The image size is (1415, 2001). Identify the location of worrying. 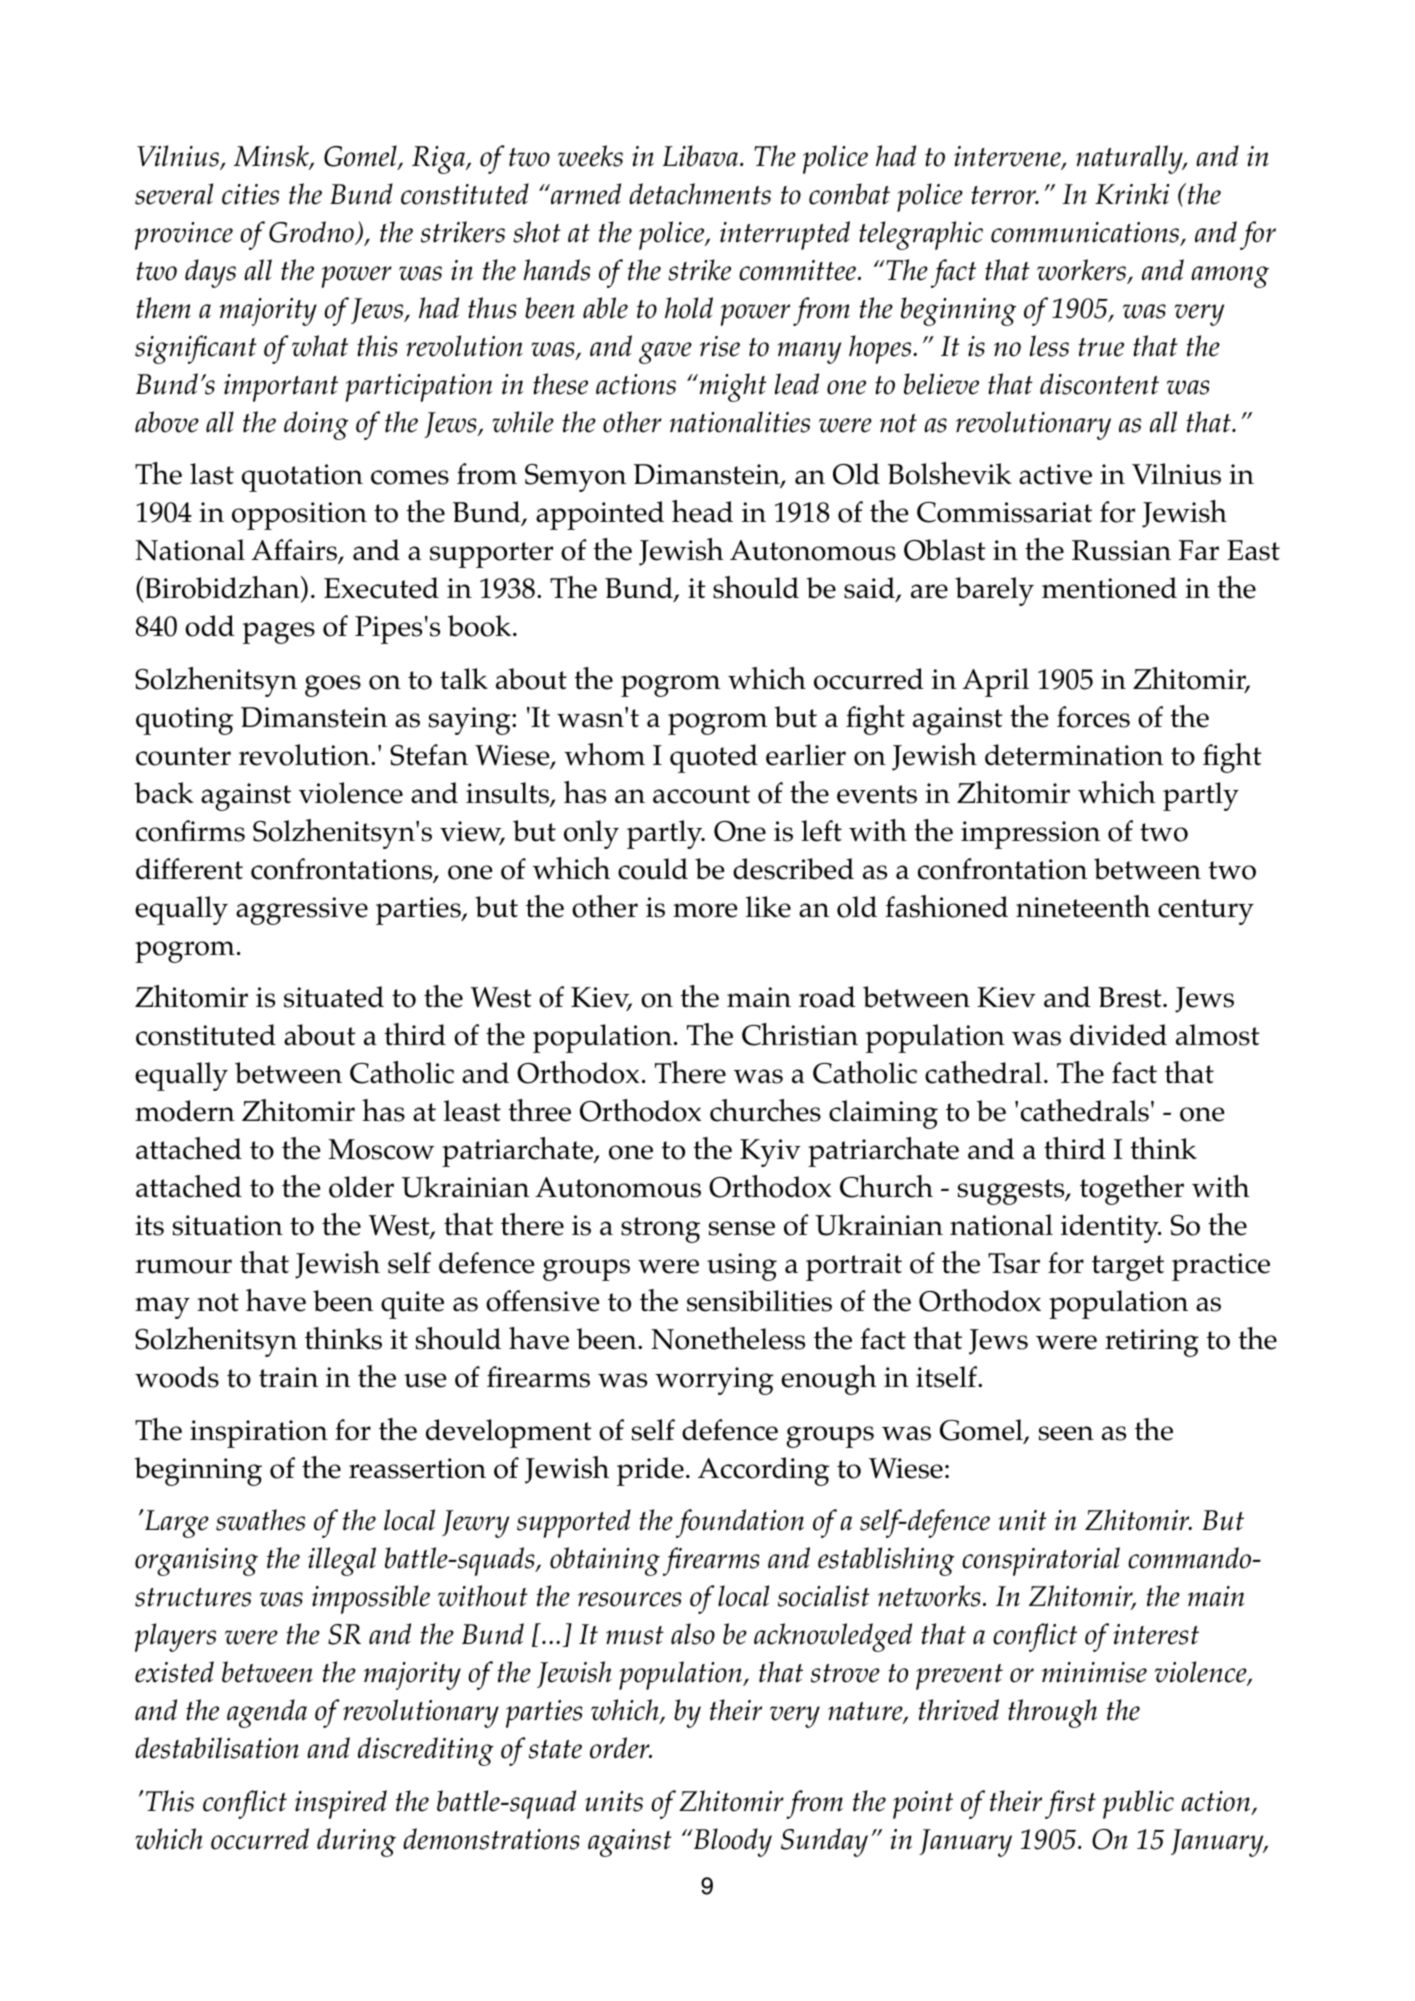
(714, 1381).
